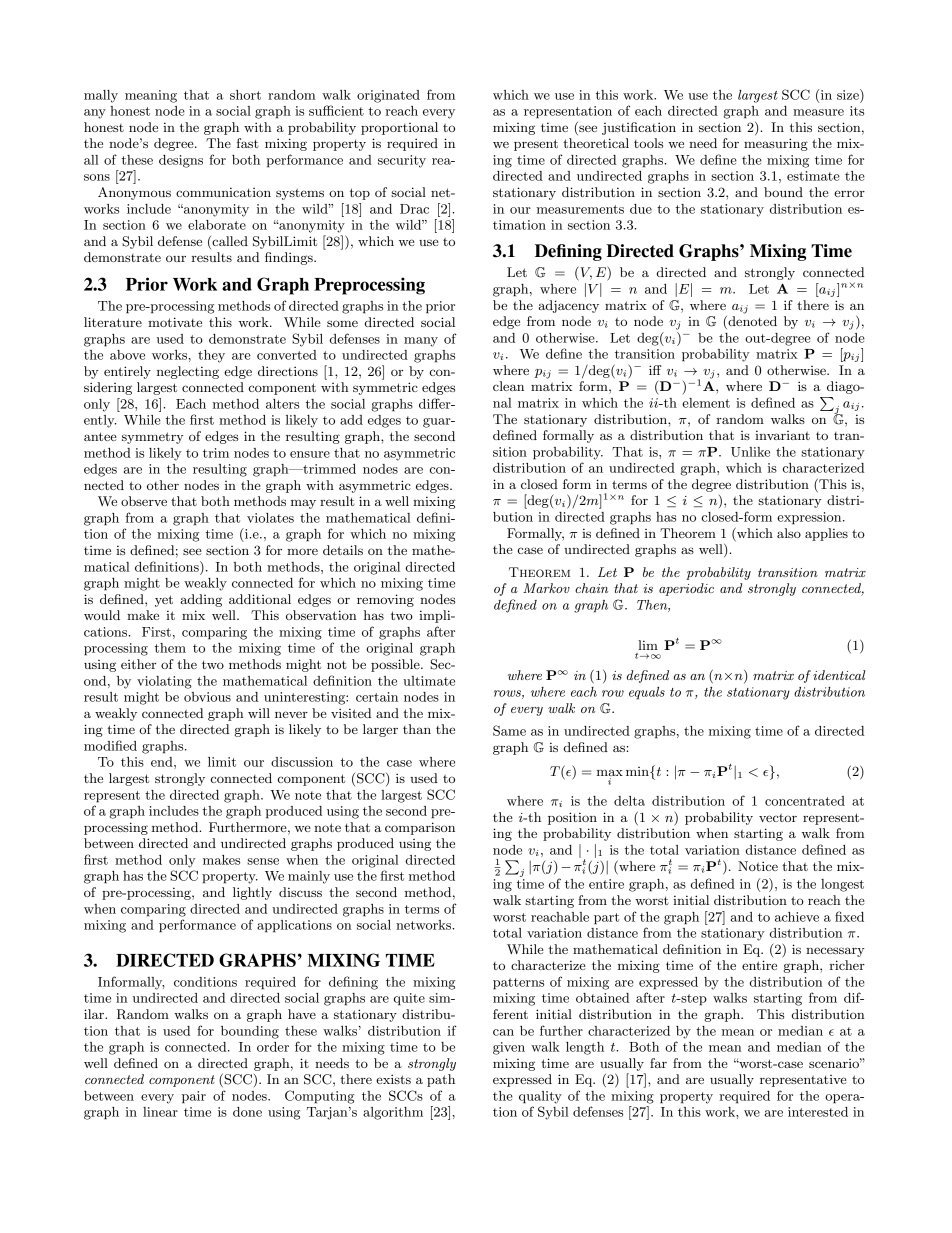 The width and height of the image is (952, 1233). What do you see at coordinates (546, 588) in the image?
I see `Markov` at bounding box center [546, 588].
